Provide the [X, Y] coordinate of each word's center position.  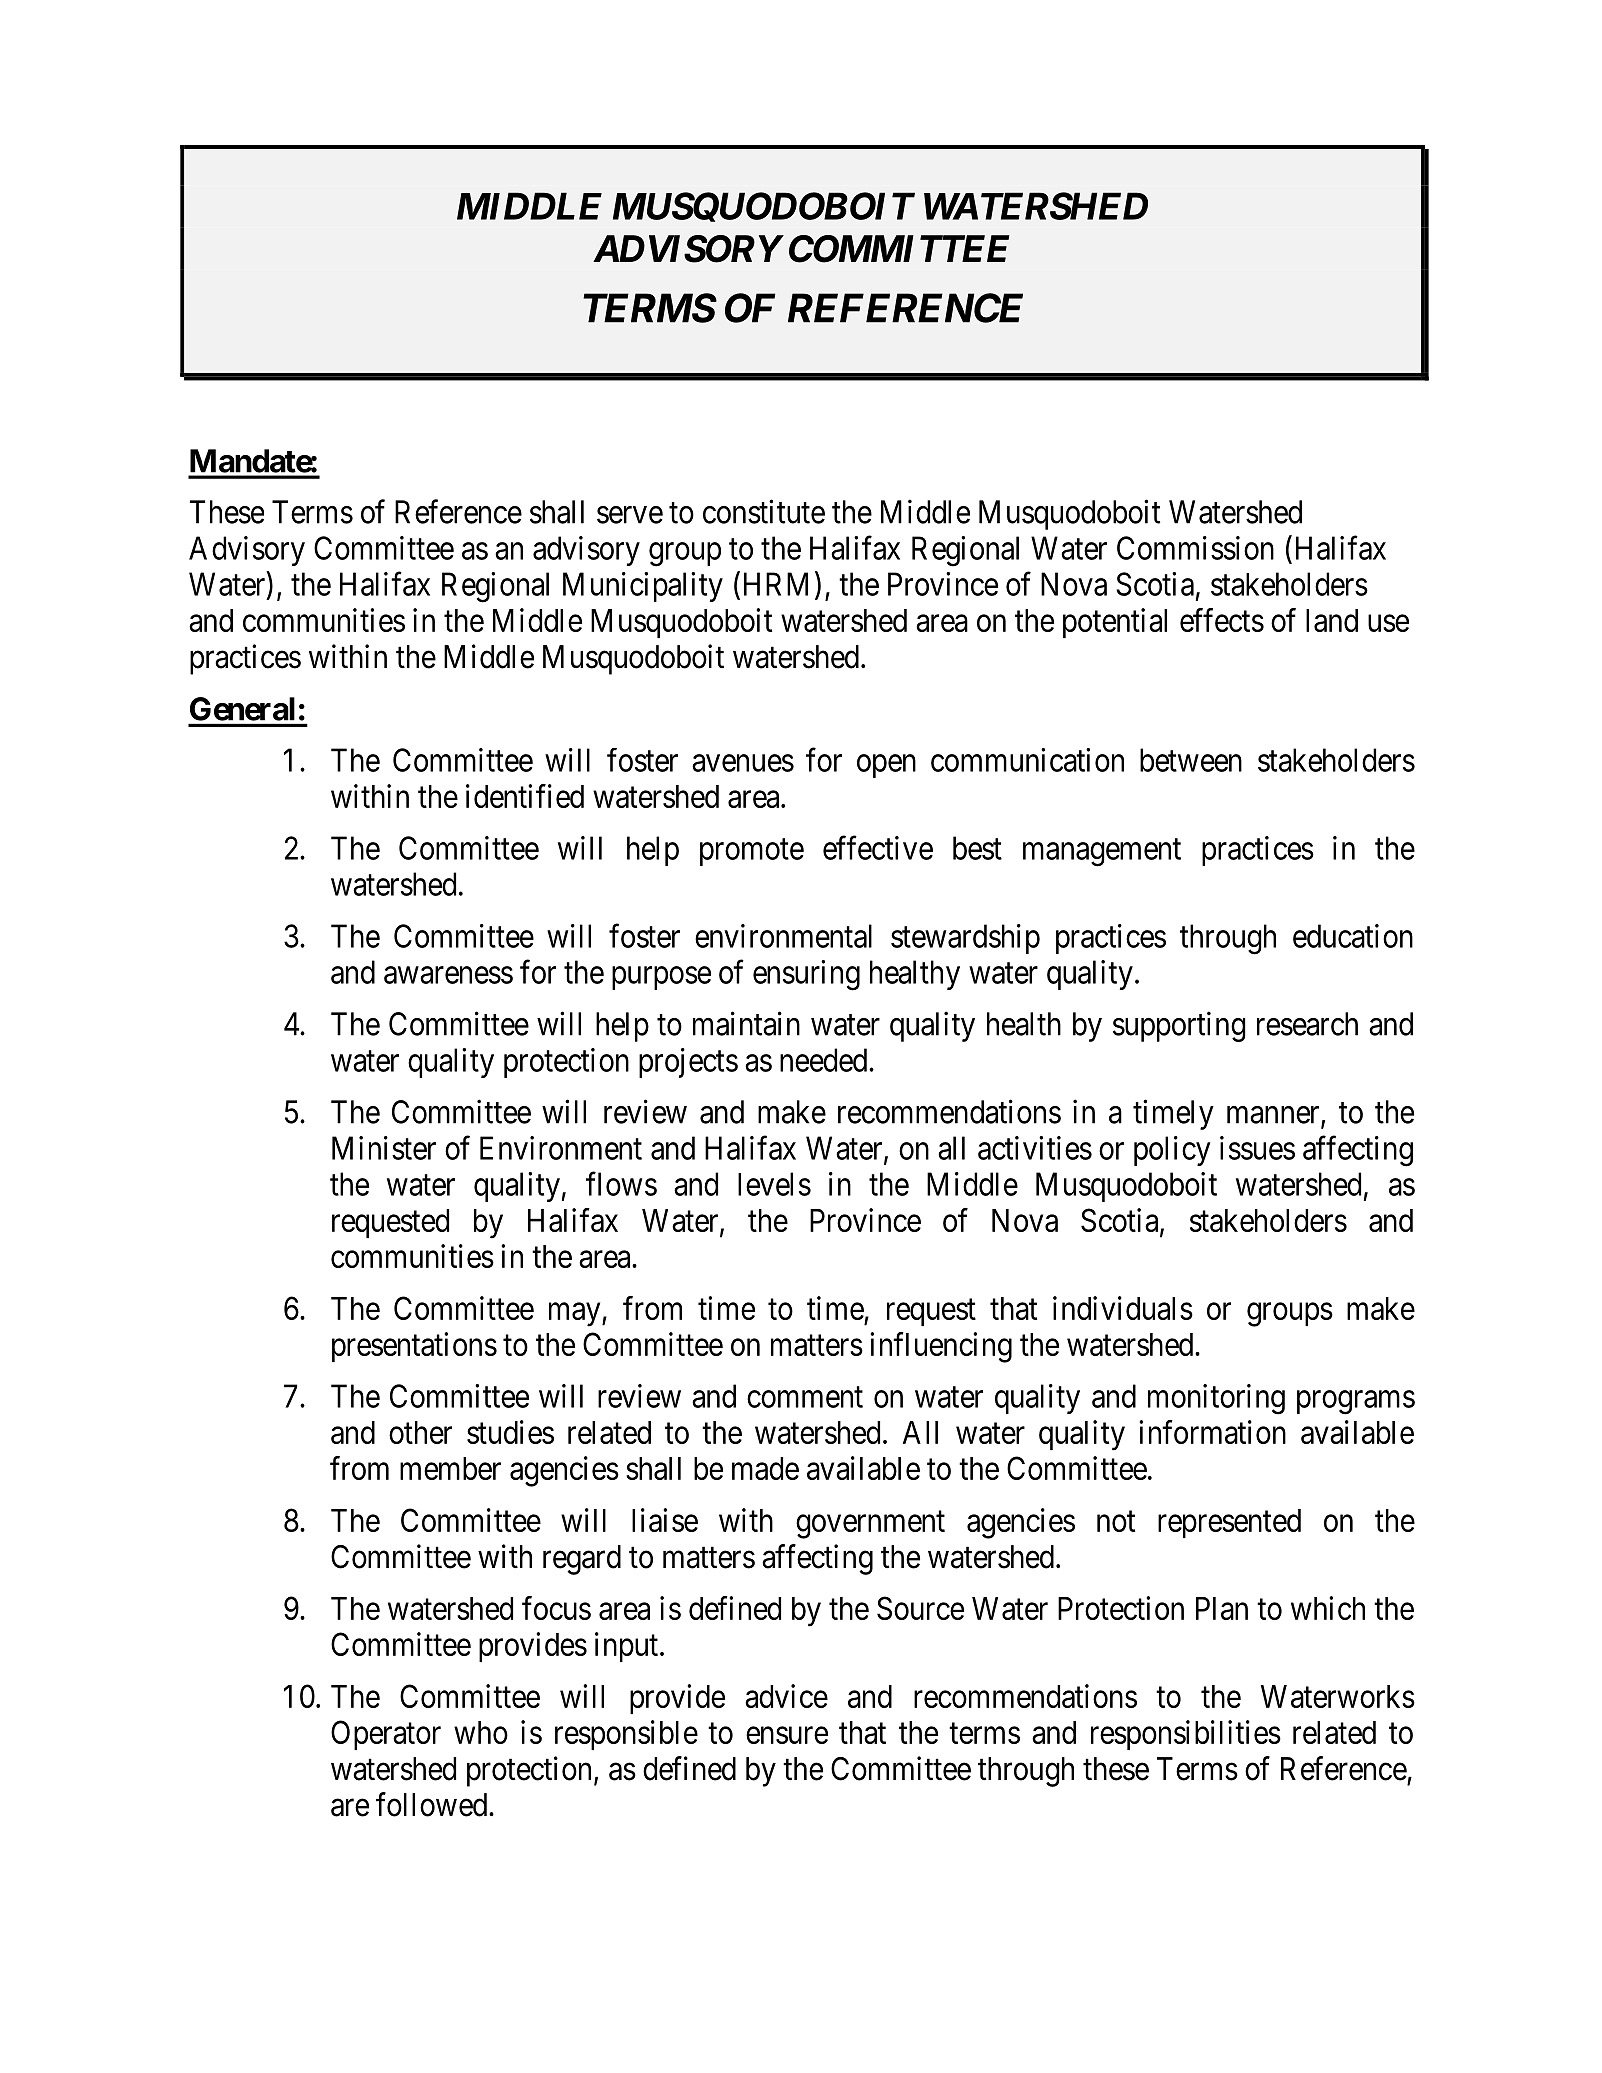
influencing [941, 1347]
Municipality [643, 587]
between [1191, 760]
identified [525, 796]
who [481, 1732]
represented [1229, 1523]
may [576, 1315]
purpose [661, 978]
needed [825, 1060]
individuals [1123, 1308]
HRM [776, 584]
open [886, 766]
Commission [1195, 548]
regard [582, 1560]
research [1307, 1024]
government [870, 1525]
